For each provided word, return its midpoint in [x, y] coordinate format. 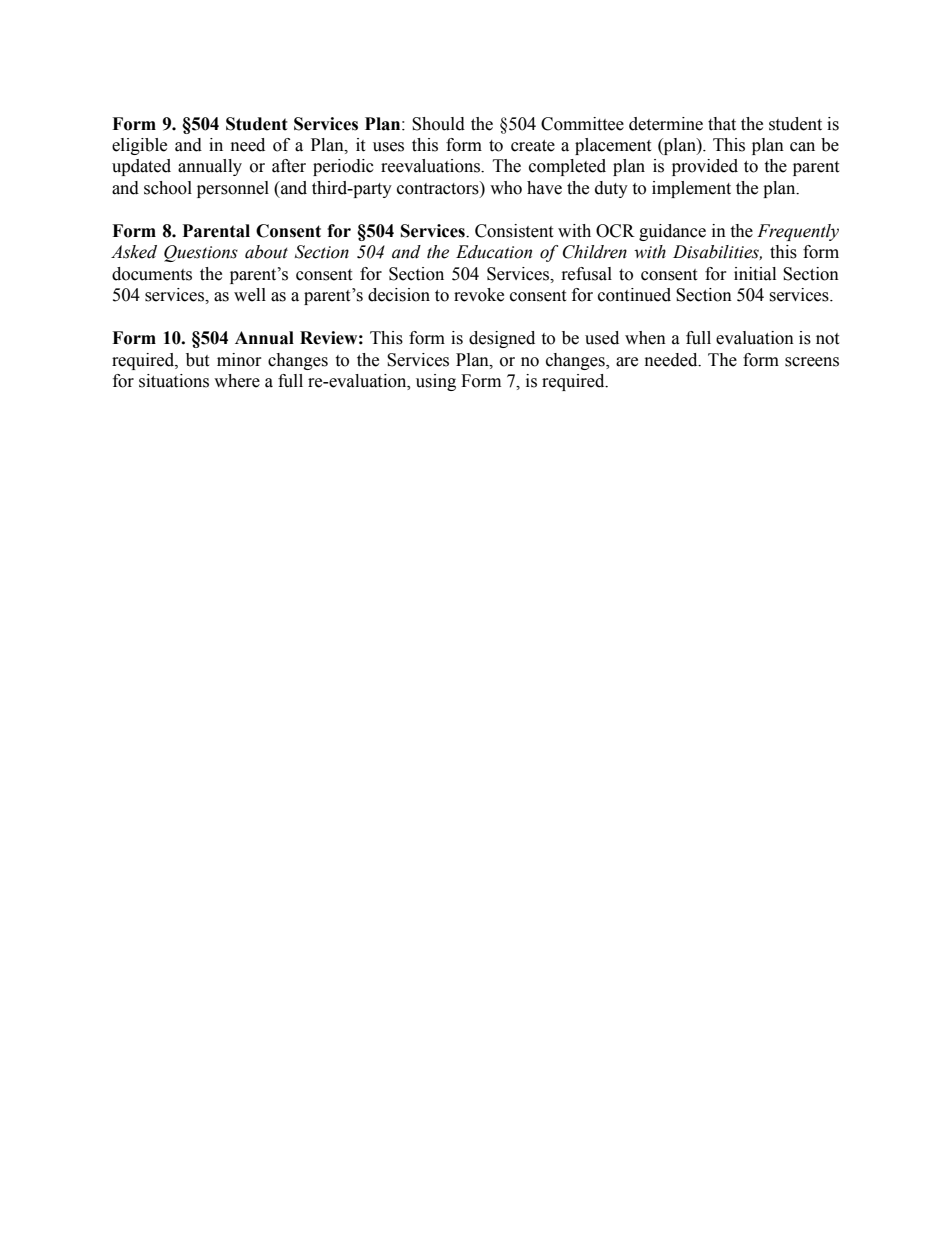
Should [438, 124]
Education [494, 252]
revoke [479, 295]
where [237, 381]
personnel [233, 189]
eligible [139, 146]
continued [634, 295]
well [250, 295]
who [506, 188]
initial [755, 274]
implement [691, 189]
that [722, 124]
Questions [201, 253]
